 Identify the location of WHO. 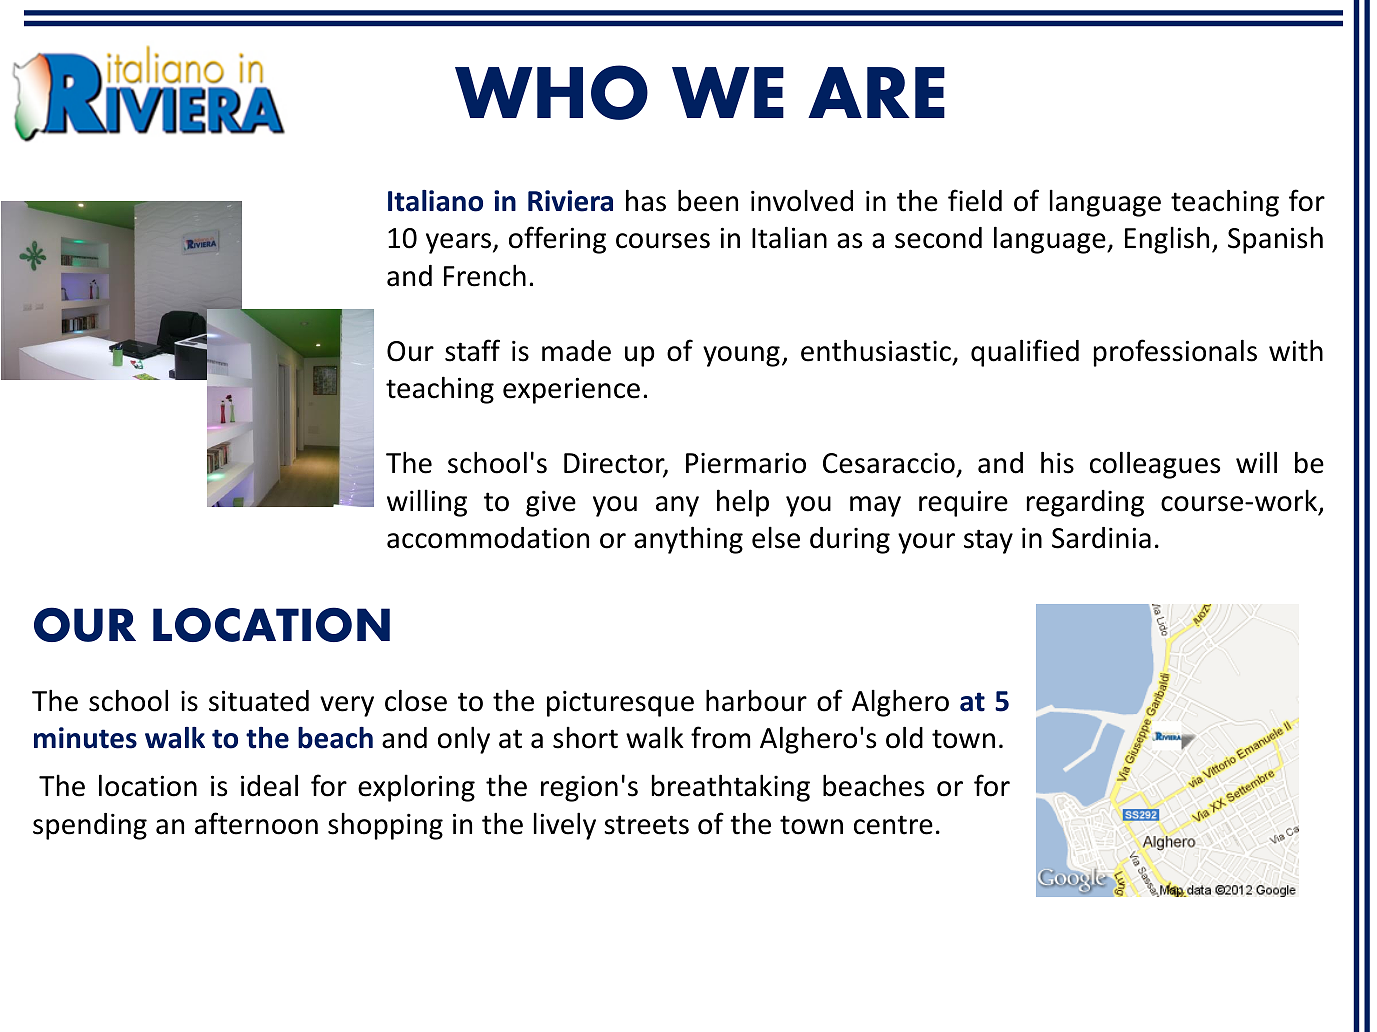
(551, 92).
